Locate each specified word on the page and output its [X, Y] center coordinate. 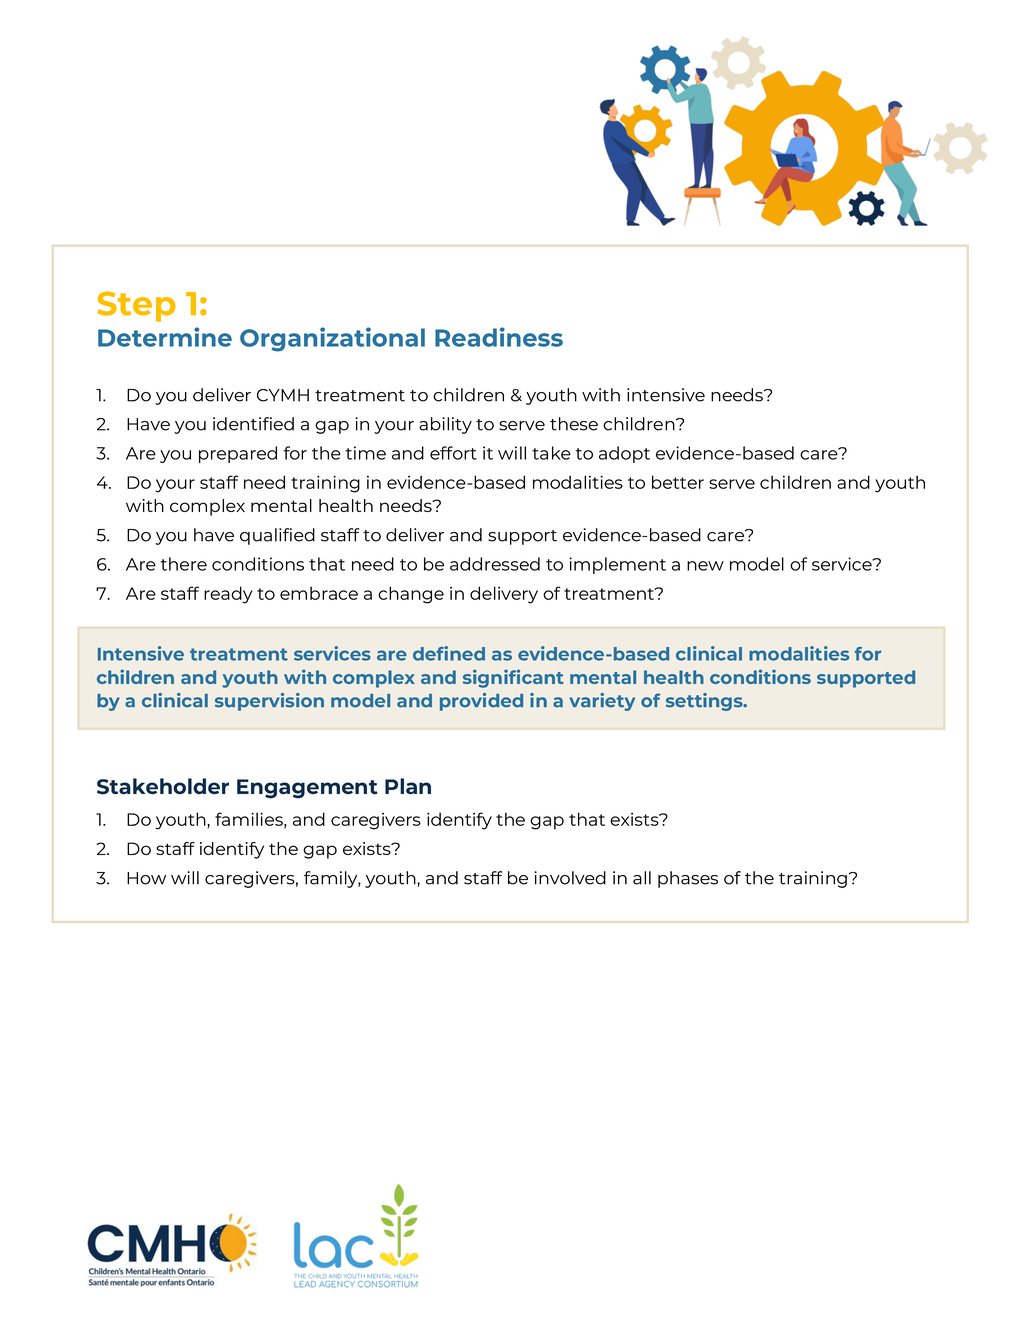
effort [453, 453]
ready [228, 595]
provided [481, 702]
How [146, 878]
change [411, 595]
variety [602, 702]
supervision [269, 702]
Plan [408, 786]
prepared [238, 454]
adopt [624, 454]
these [574, 424]
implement [617, 565]
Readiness [499, 337]
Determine [165, 337]
